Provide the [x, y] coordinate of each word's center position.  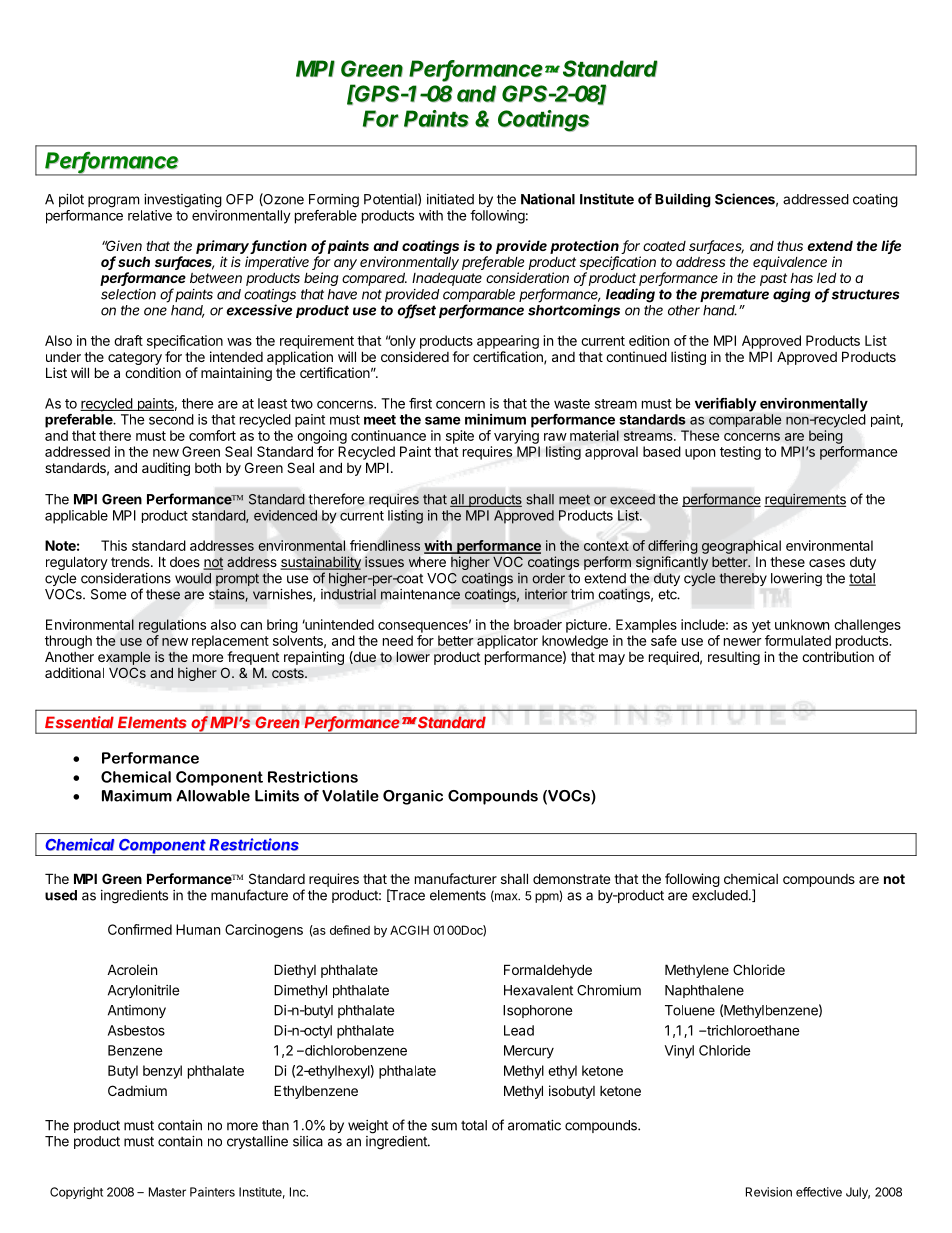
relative [150, 215]
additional [74, 672]
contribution [838, 656]
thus [790, 245]
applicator [507, 642]
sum [444, 1126]
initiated [450, 199]
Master [167, 1192]
